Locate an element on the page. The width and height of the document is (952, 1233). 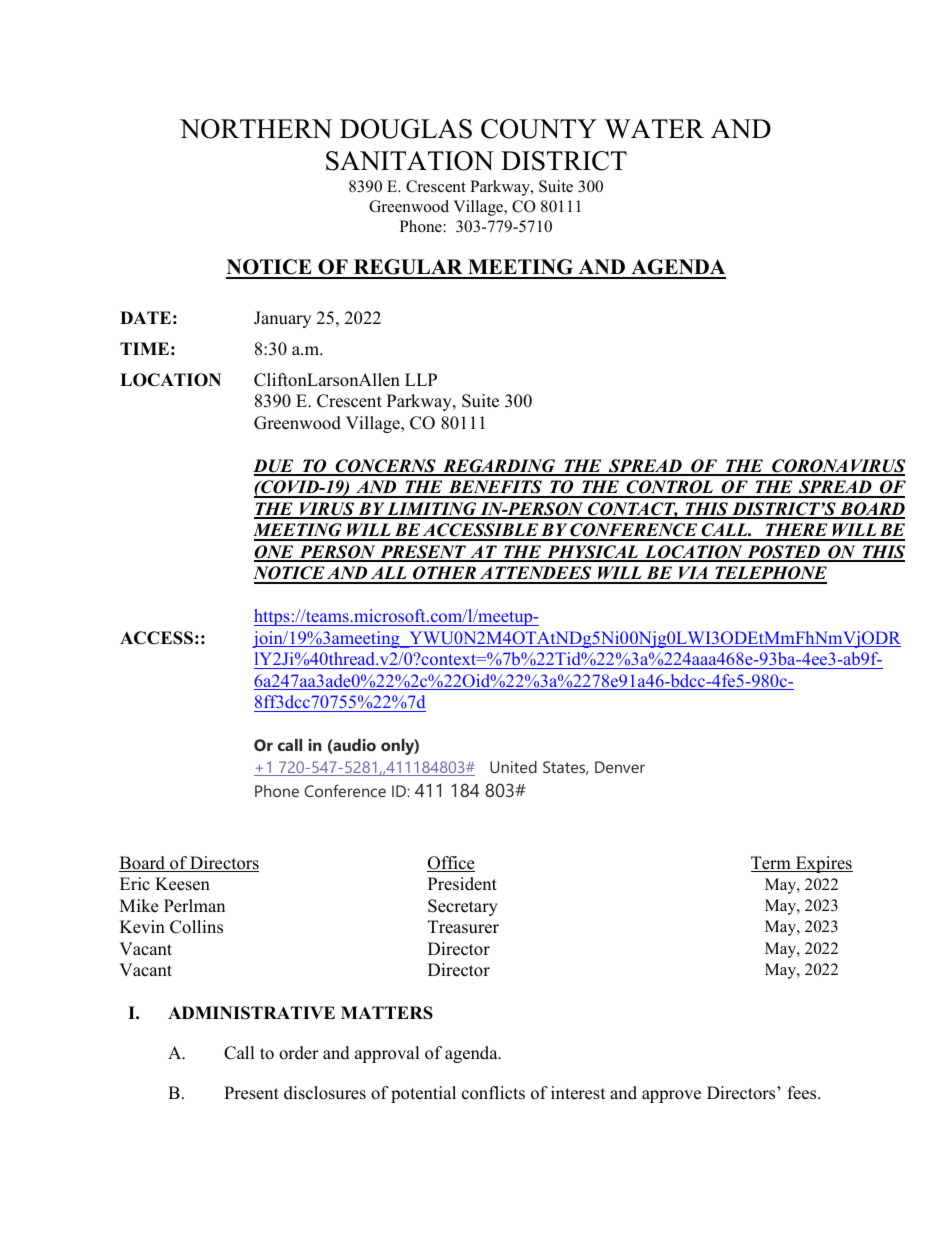
WATER is located at coordinates (654, 129).
